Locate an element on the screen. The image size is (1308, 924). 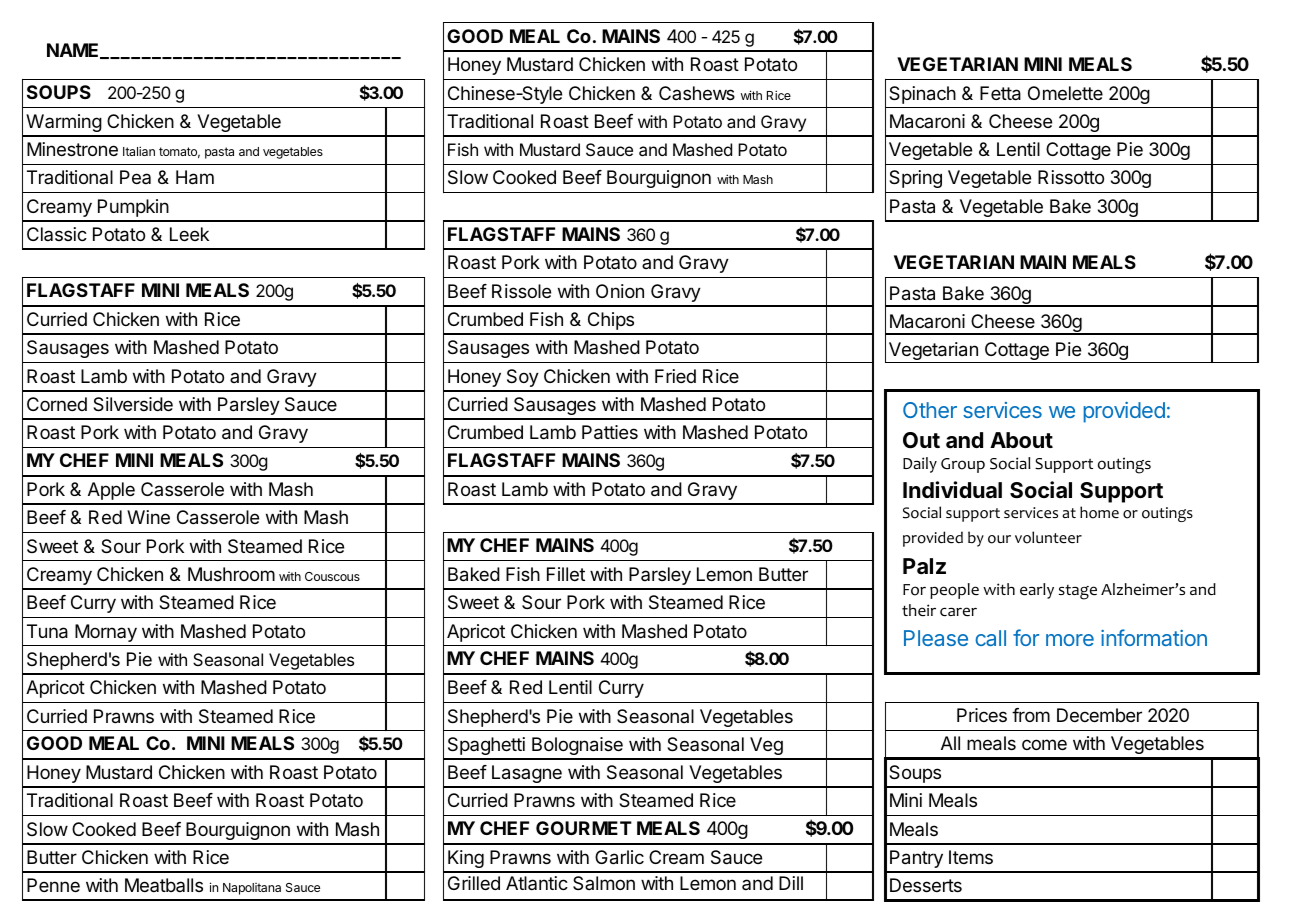
Wine is located at coordinates (148, 517).
